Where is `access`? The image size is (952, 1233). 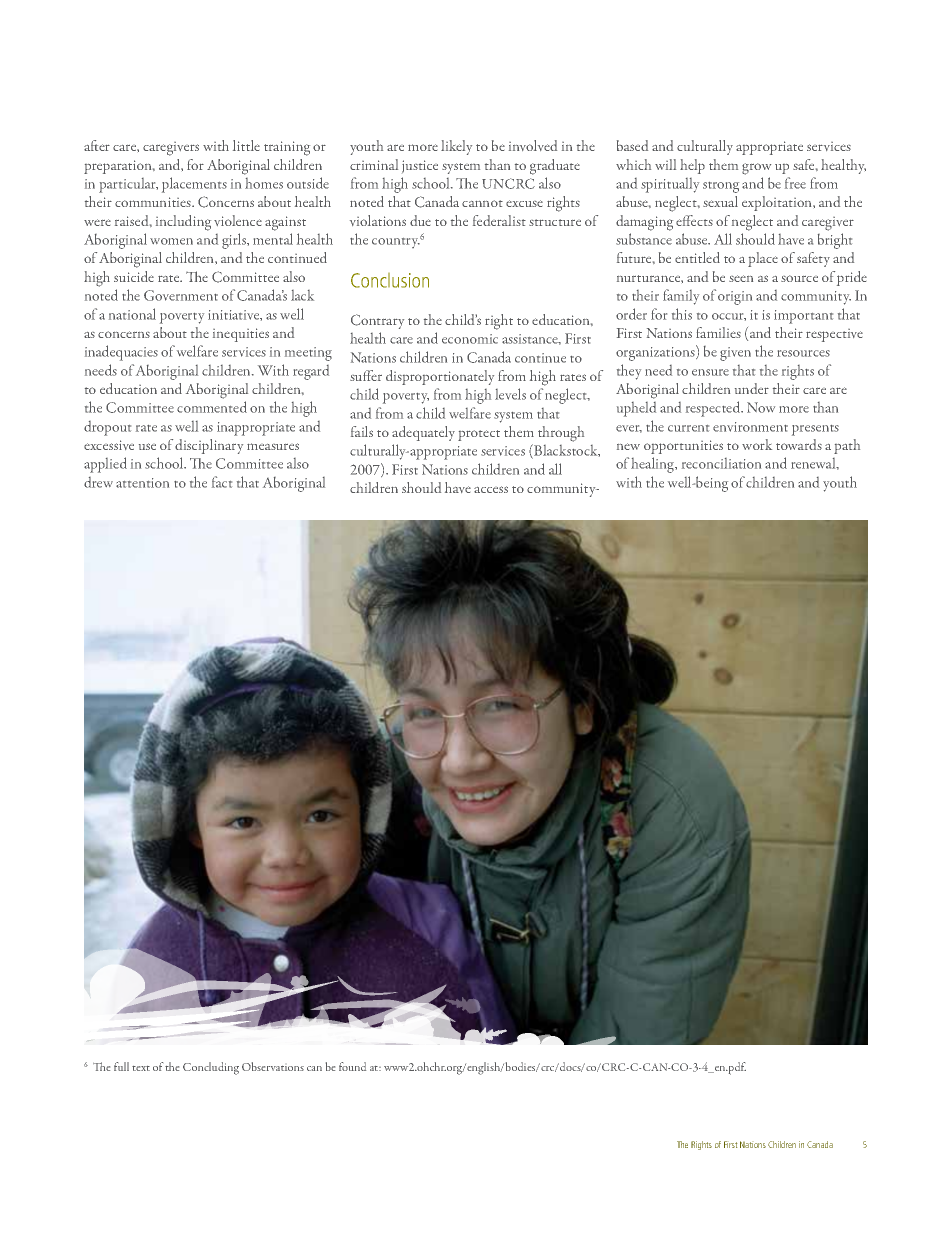 access is located at coordinates (491, 489).
